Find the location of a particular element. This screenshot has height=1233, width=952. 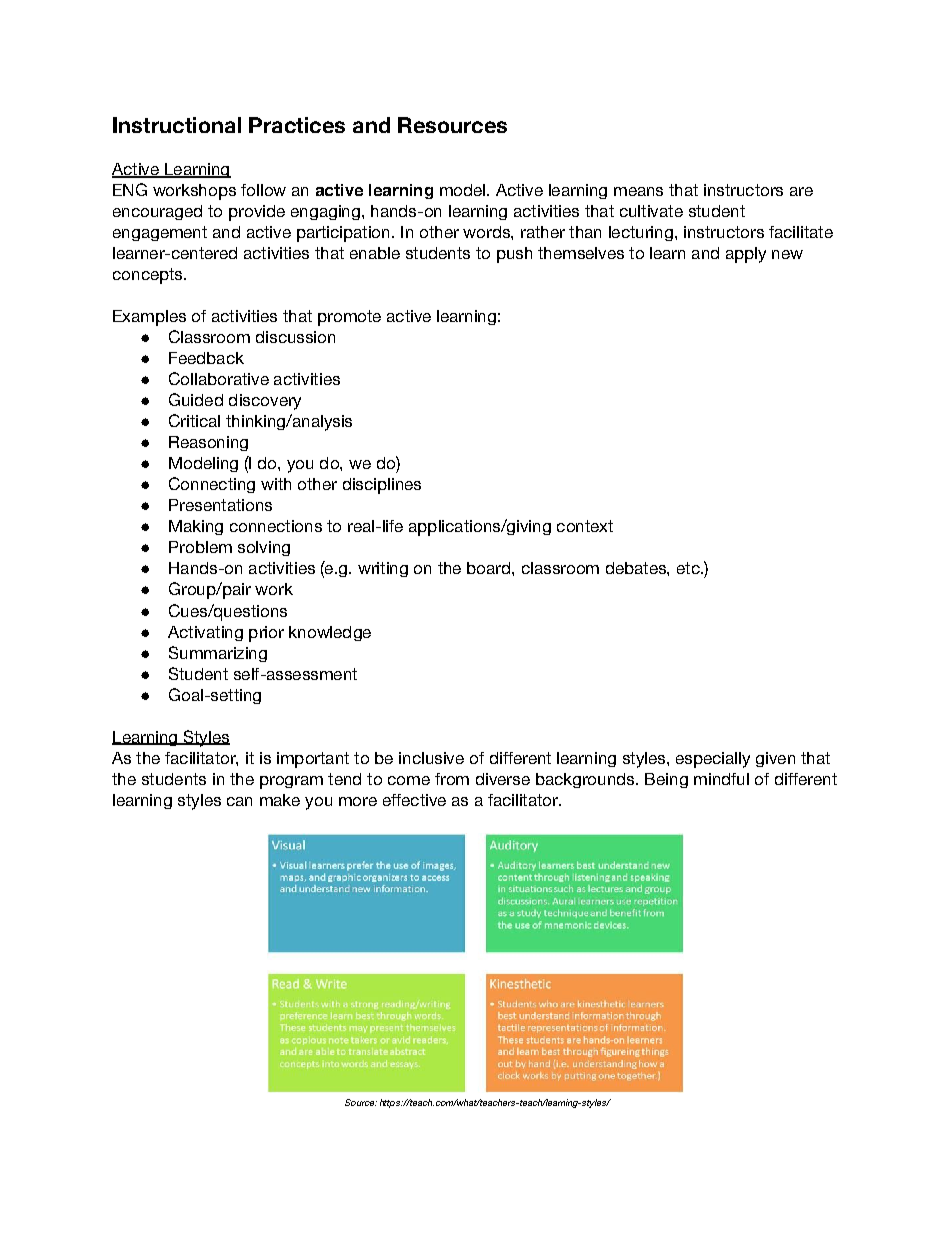

words is located at coordinates (487, 232).
